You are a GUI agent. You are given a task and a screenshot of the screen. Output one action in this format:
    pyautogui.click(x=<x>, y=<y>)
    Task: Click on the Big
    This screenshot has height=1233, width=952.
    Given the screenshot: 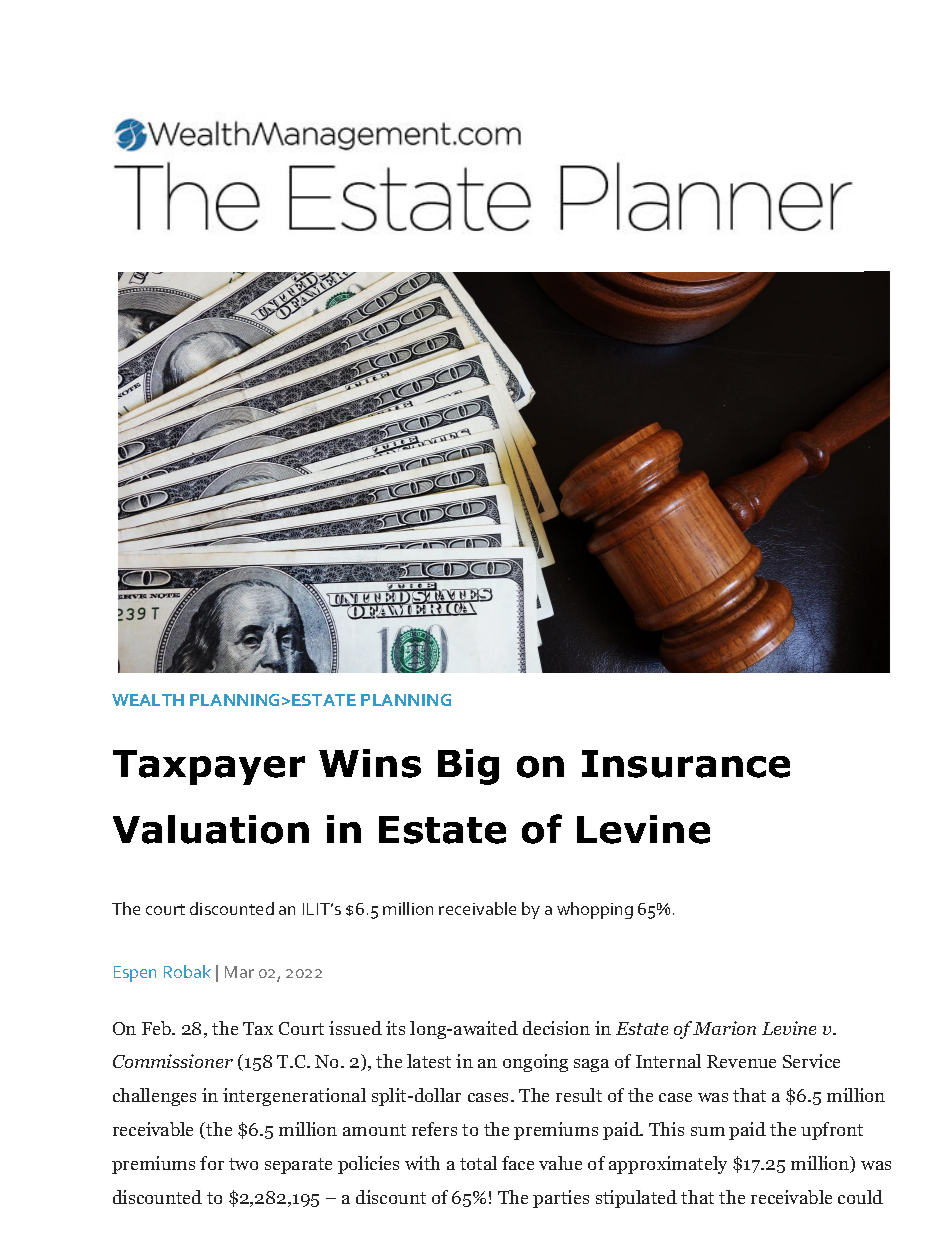 What is the action you would take?
    pyautogui.click(x=468, y=767)
